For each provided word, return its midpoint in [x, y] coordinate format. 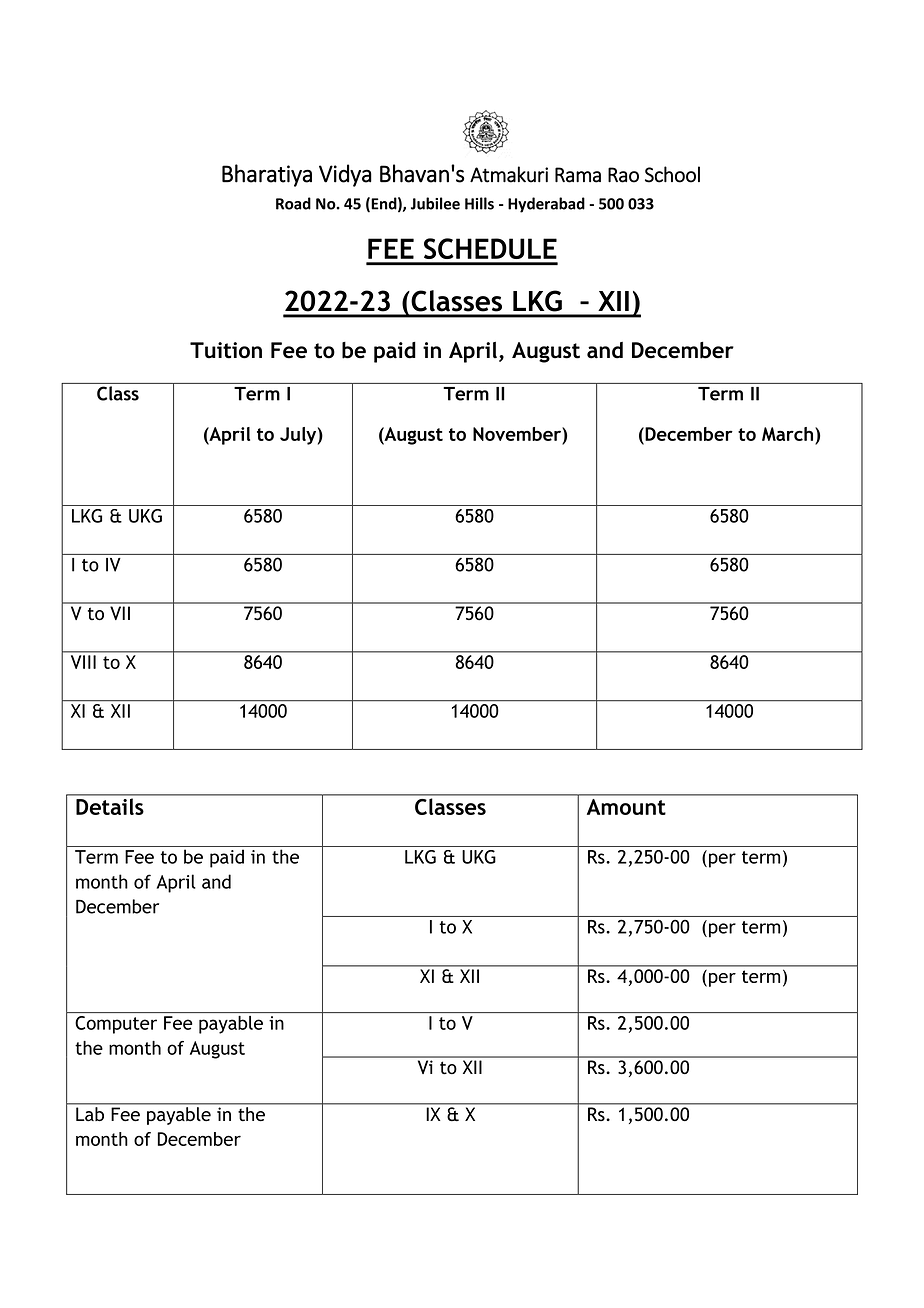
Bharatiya [267, 175]
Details [109, 807]
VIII [83, 662]
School [672, 174]
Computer [116, 1025]
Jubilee [435, 203]
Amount [626, 807]
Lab [90, 1114]
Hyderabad [546, 205]
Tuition [226, 350]
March [789, 434]
